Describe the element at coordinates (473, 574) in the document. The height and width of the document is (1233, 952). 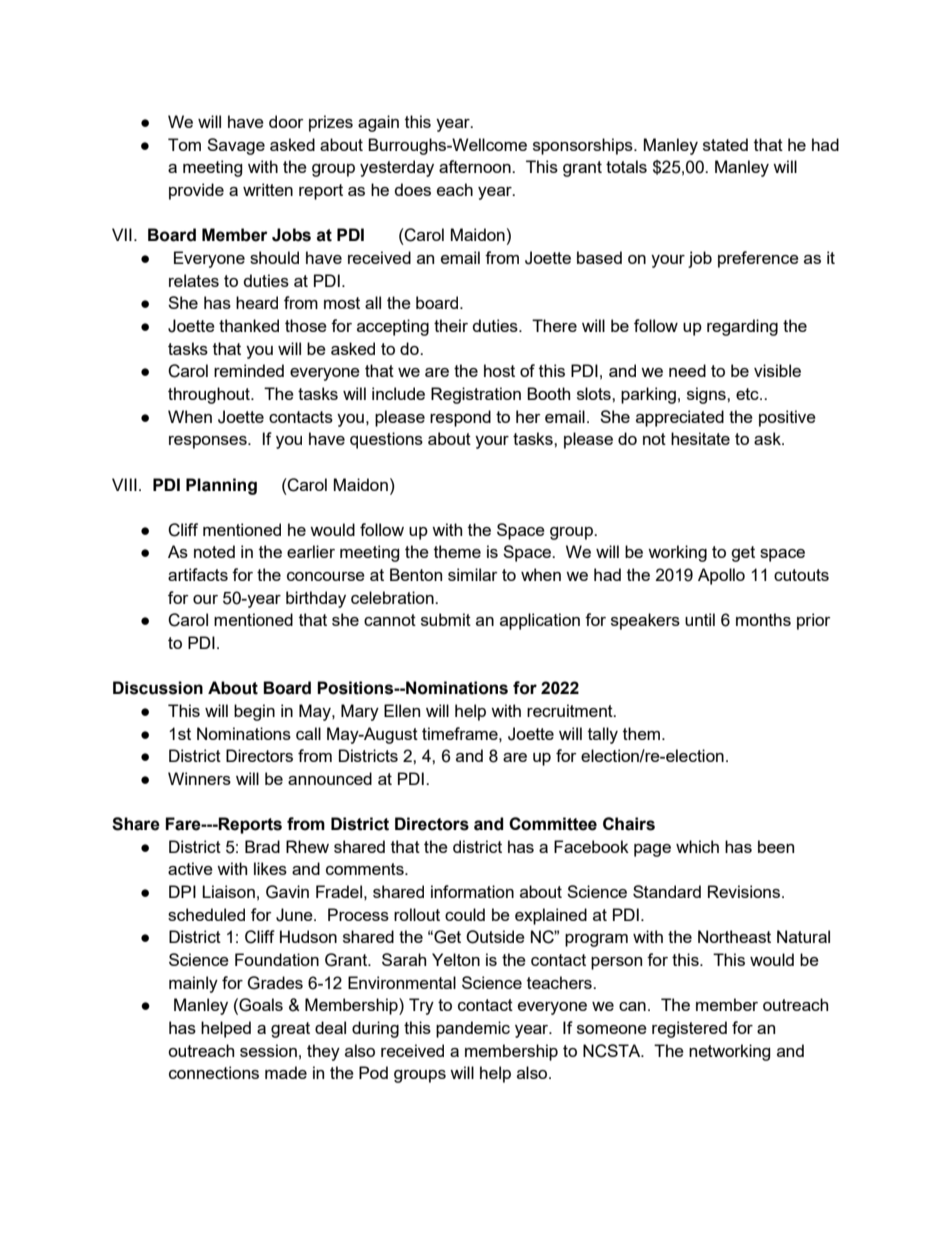
I see `similar` at that location.
